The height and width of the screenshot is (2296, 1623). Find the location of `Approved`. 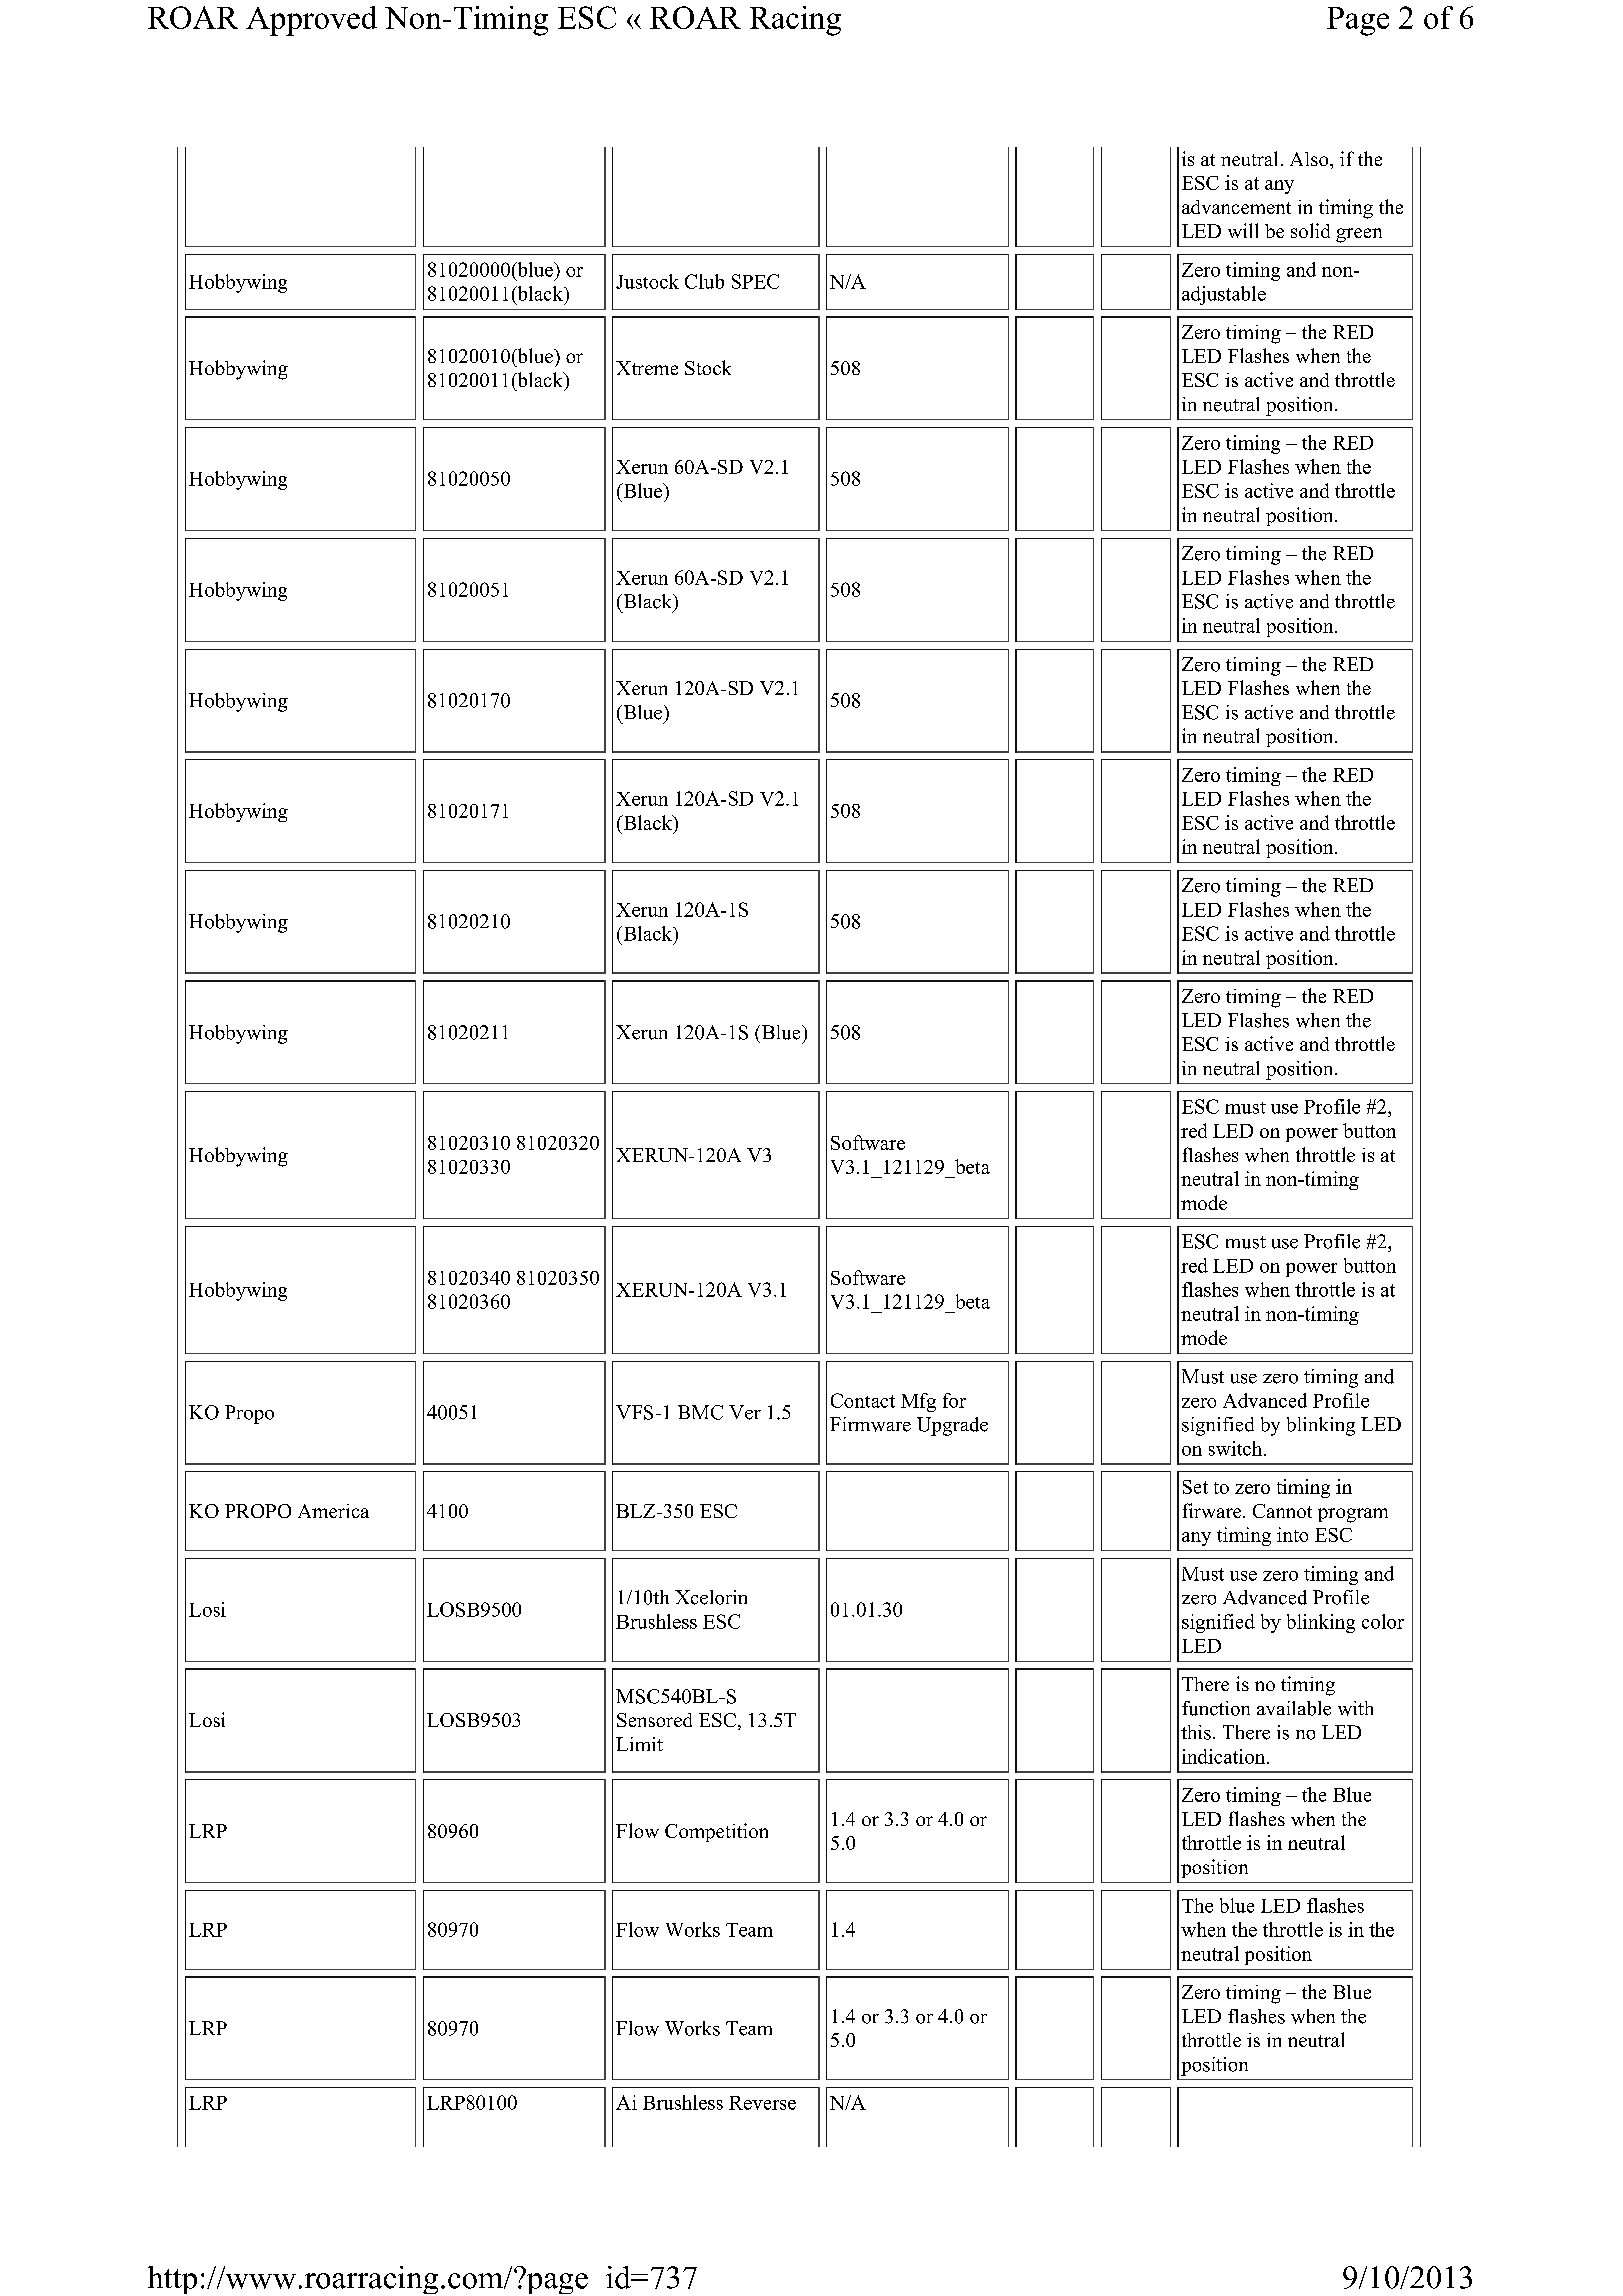

Approved is located at coordinates (311, 21).
